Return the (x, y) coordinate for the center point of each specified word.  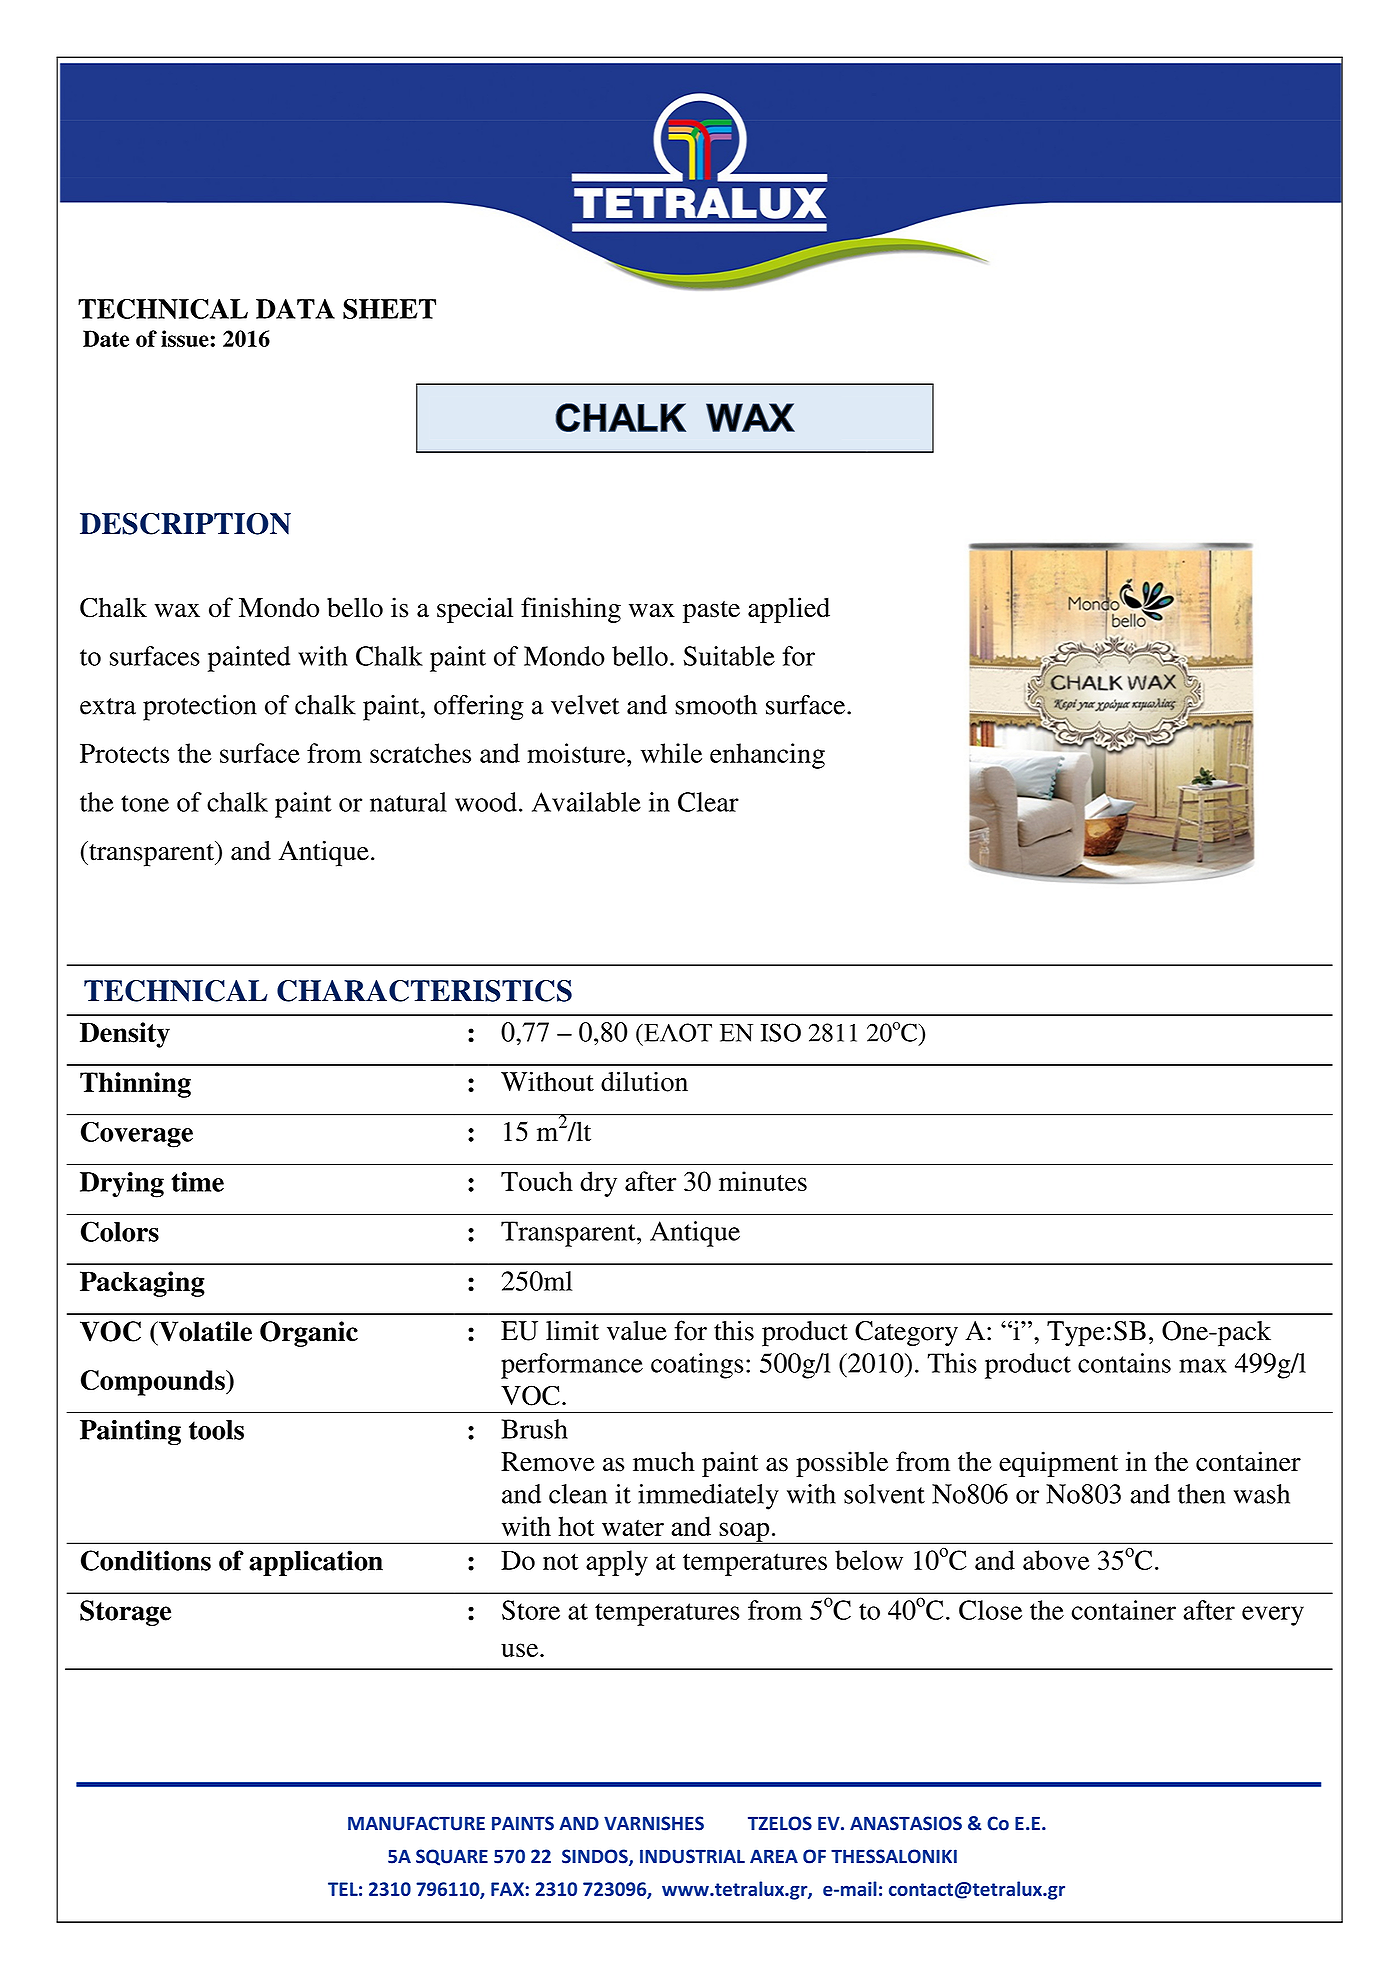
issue (186, 338)
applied (789, 610)
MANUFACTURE (416, 1823)
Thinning (135, 1085)
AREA (774, 1856)
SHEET (389, 309)
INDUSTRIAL (692, 1856)
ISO (780, 1032)
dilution (644, 1081)
